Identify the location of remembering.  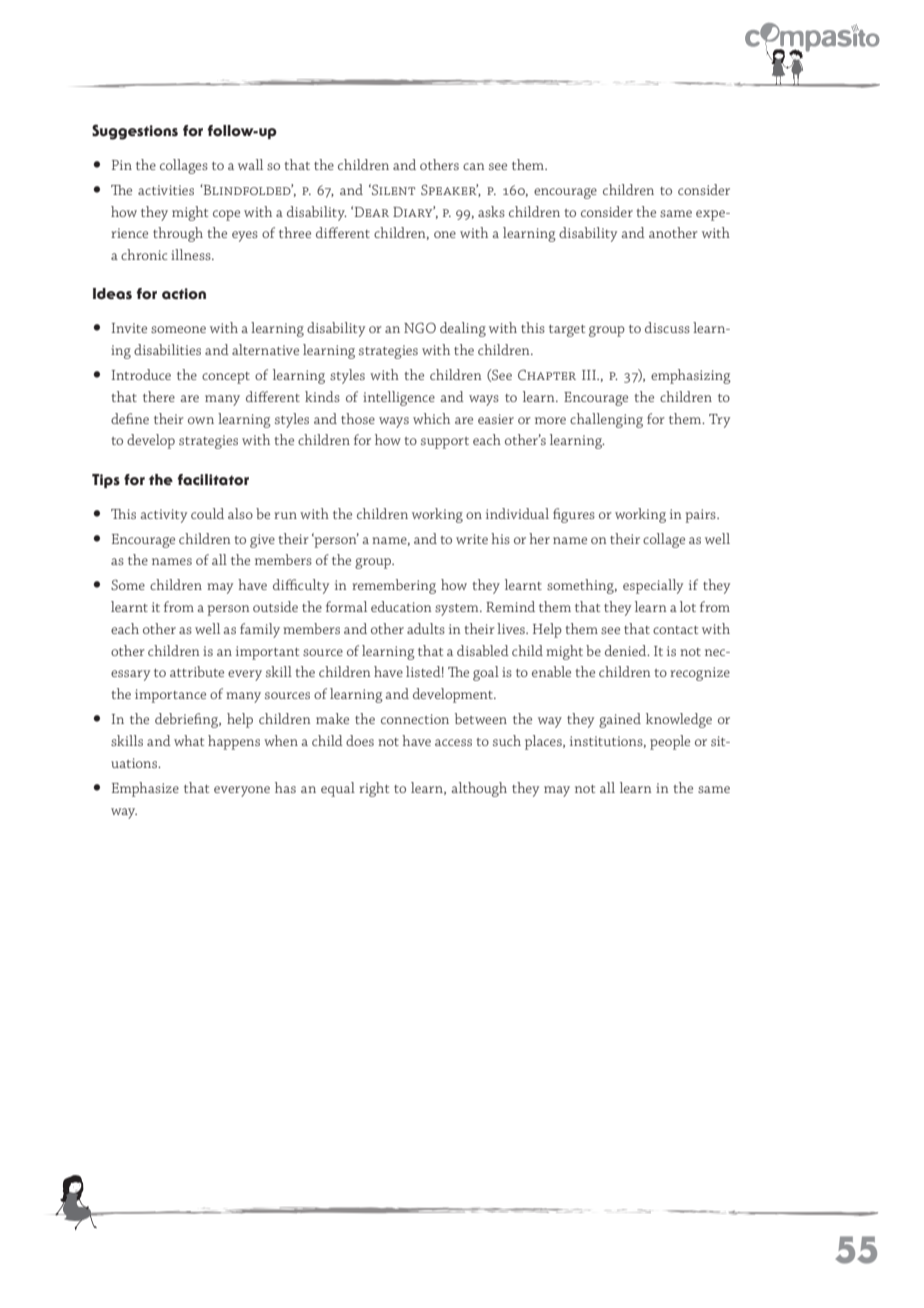
(394, 586).
